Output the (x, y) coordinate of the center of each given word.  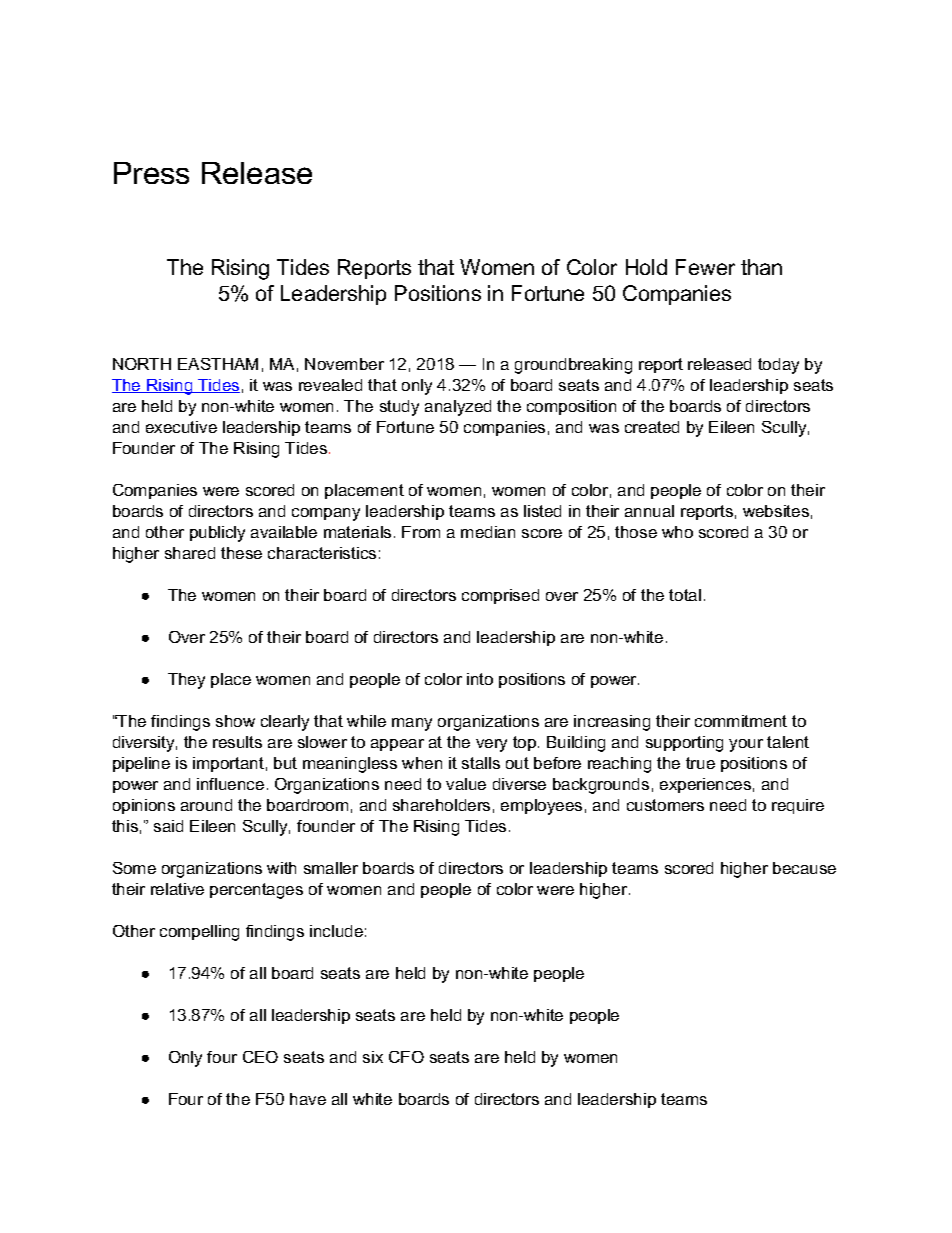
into (480, 679)
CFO (406, 1057)
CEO (260, 1057)
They (186, 681)
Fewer (705, 267)
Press (151, 173)
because (804, 868)
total (685, 595)
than (761, 267)
